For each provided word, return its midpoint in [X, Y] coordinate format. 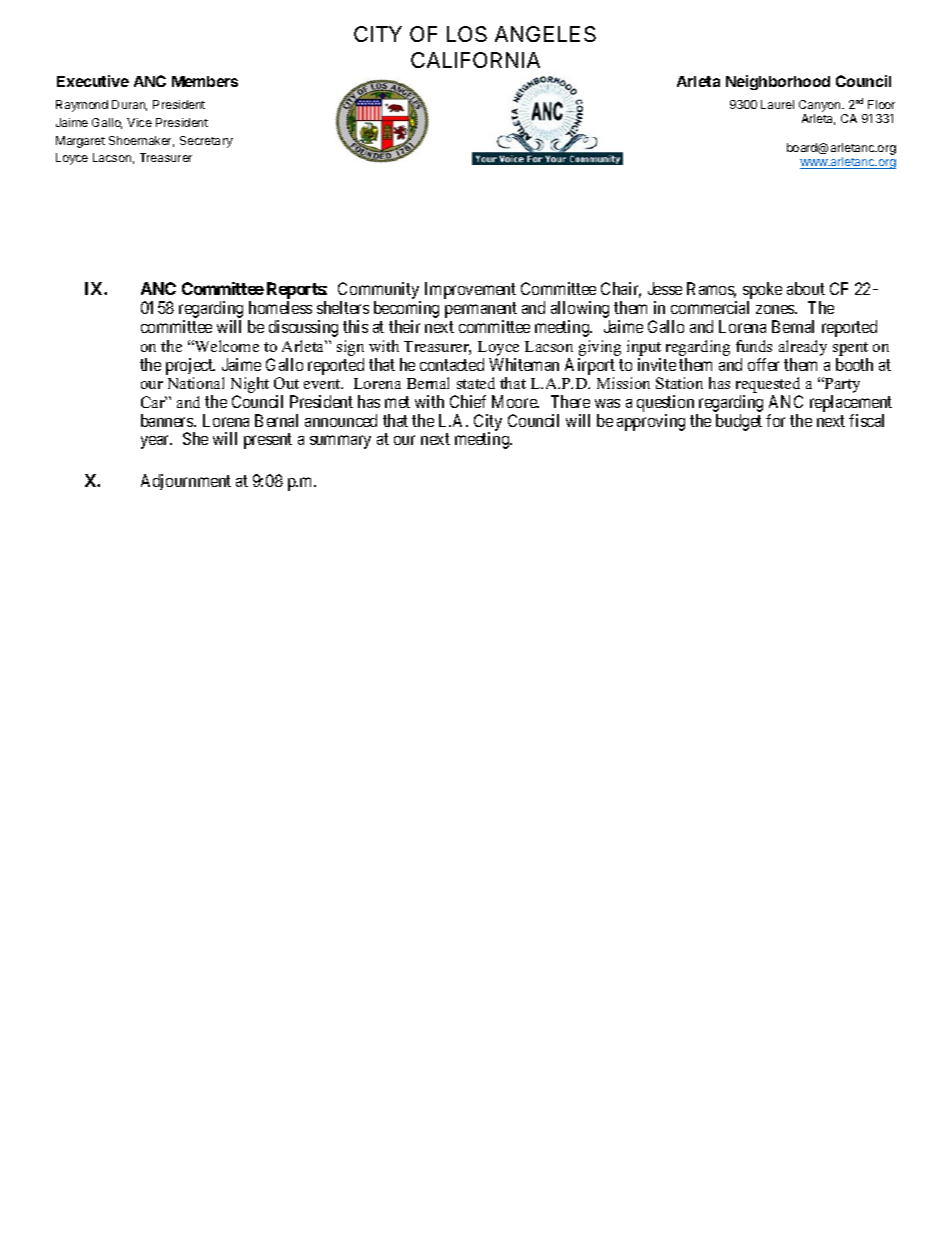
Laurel [777, 104]
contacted [452, 364]
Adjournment [186, 482]
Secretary [206, 142]
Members [205, 81]
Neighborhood [778, 82]
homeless [280, 307]
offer [763, 364]
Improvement [470, 290]
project [190, 366]
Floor [881, 104]
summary [340, 442]
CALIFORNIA [475, 60]
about [806, 288]
